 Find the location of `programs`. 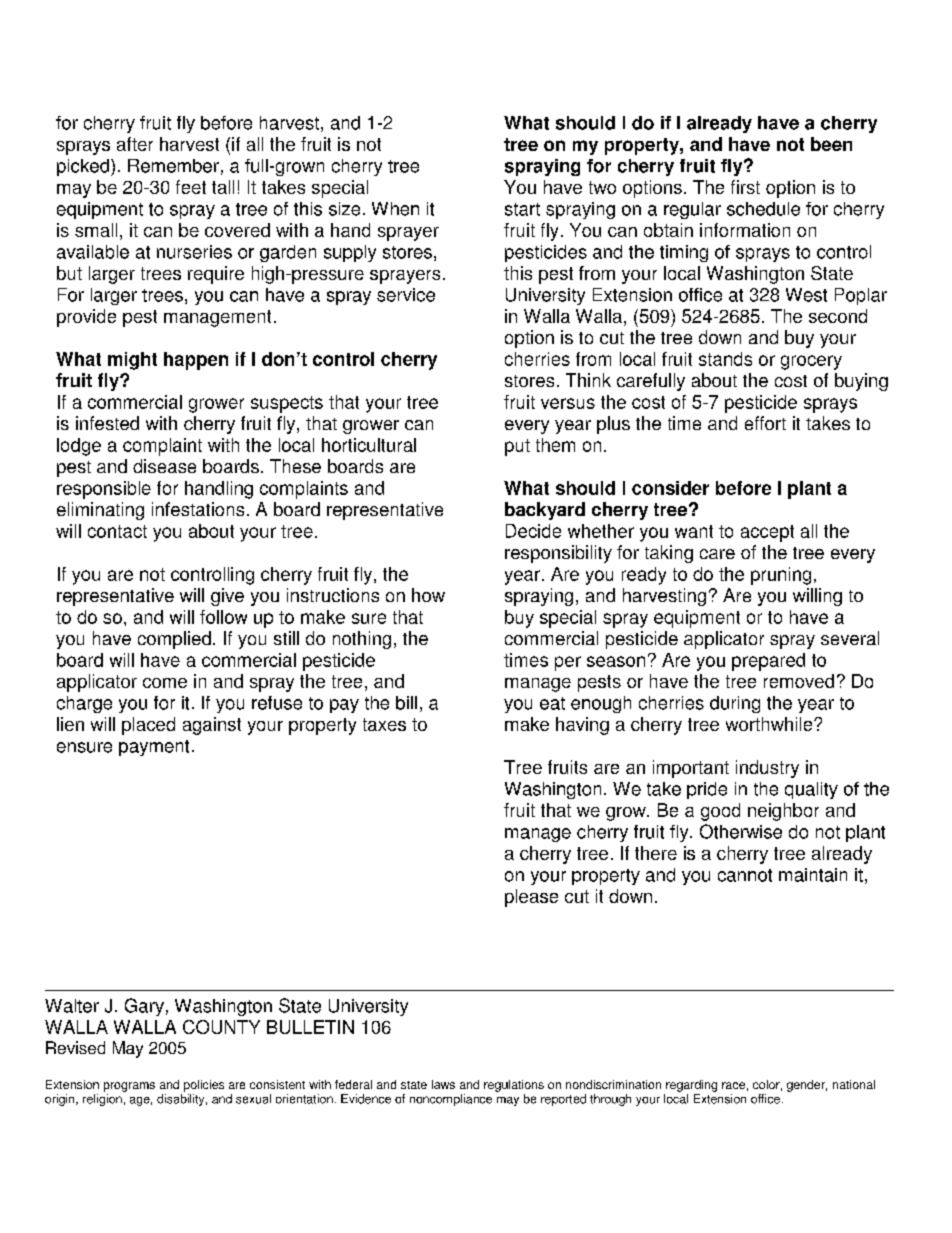

programs is located at coordinates (129, 1087).
